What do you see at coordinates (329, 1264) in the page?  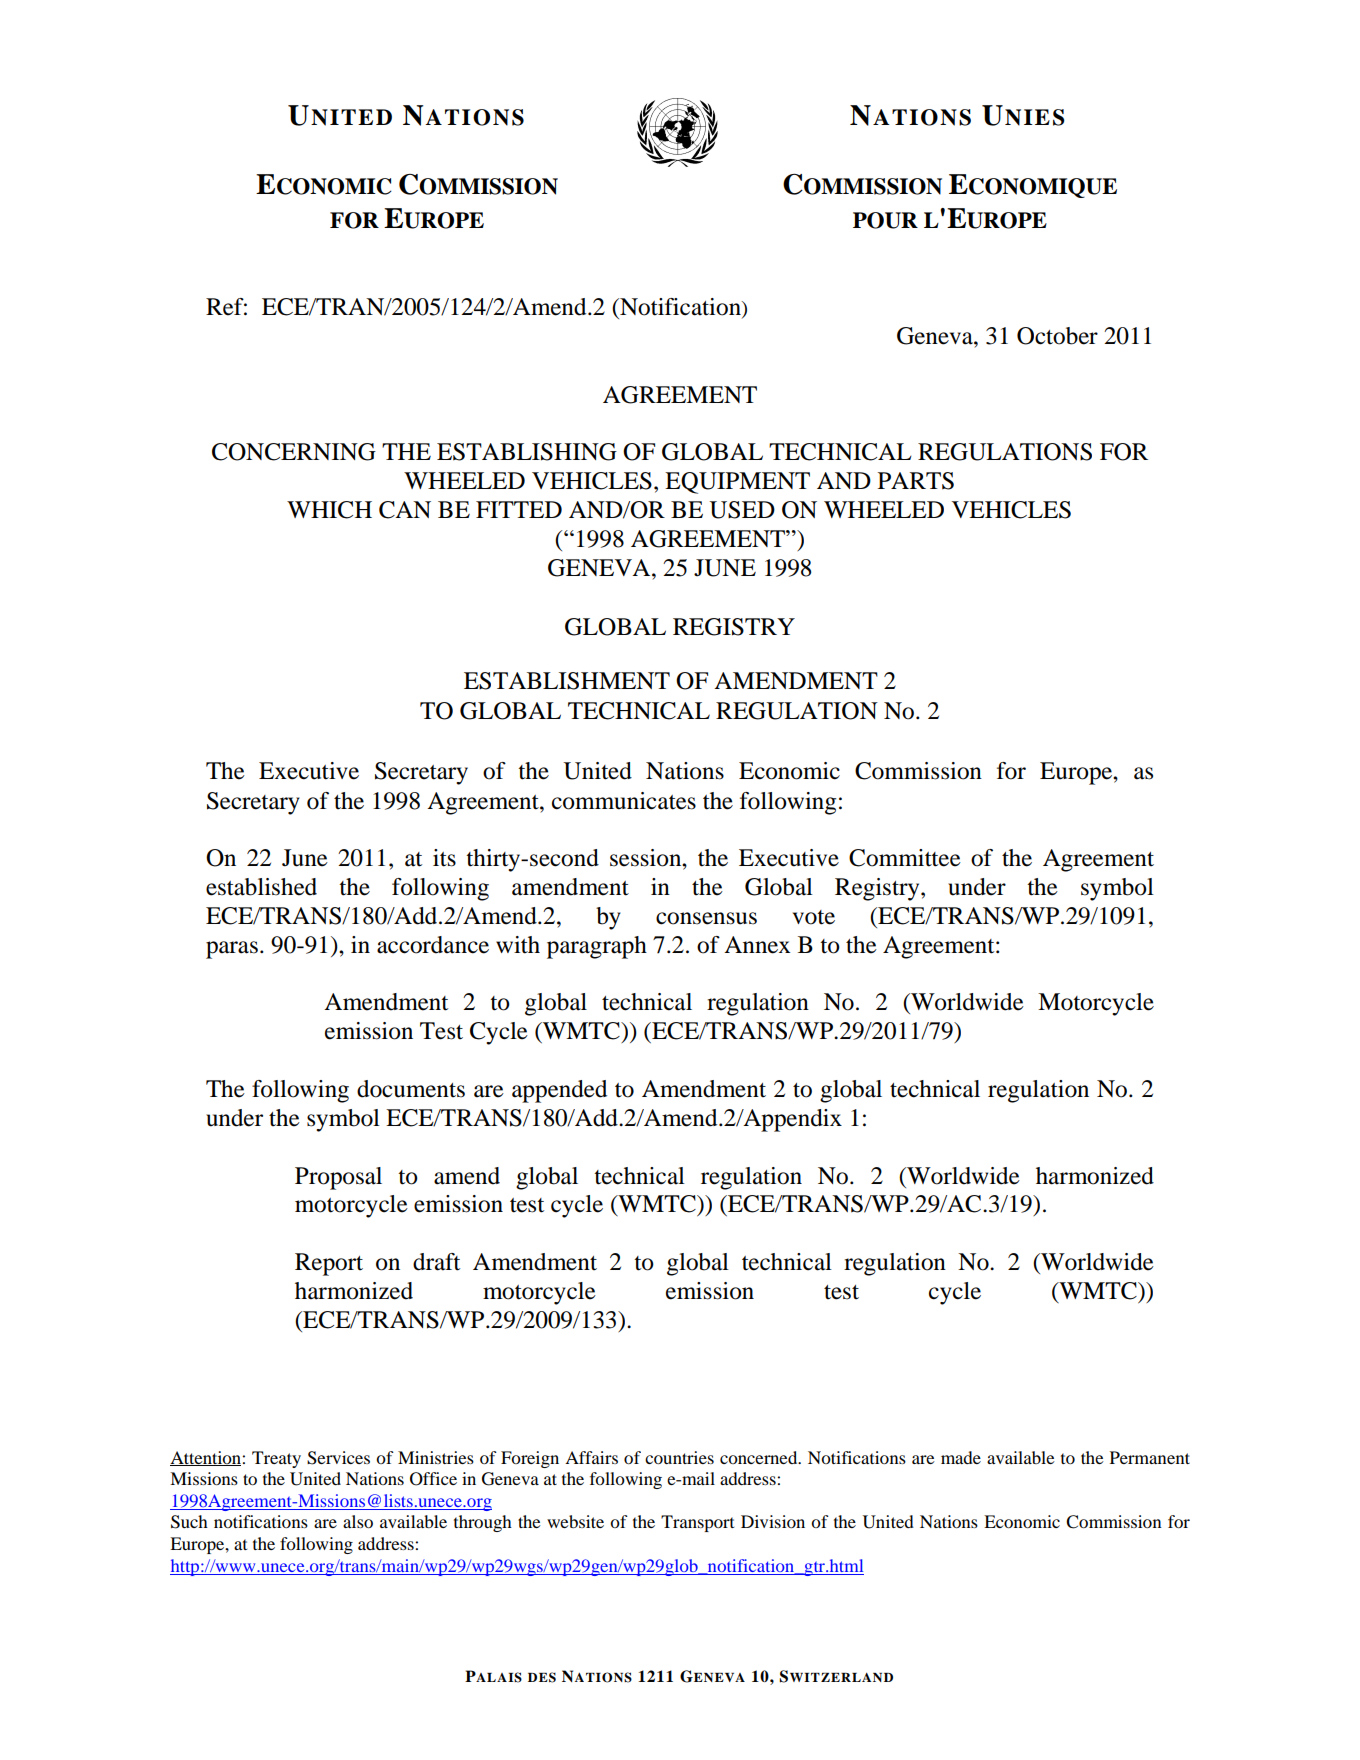 I see `Report` at bounding box center [329, 1264].
